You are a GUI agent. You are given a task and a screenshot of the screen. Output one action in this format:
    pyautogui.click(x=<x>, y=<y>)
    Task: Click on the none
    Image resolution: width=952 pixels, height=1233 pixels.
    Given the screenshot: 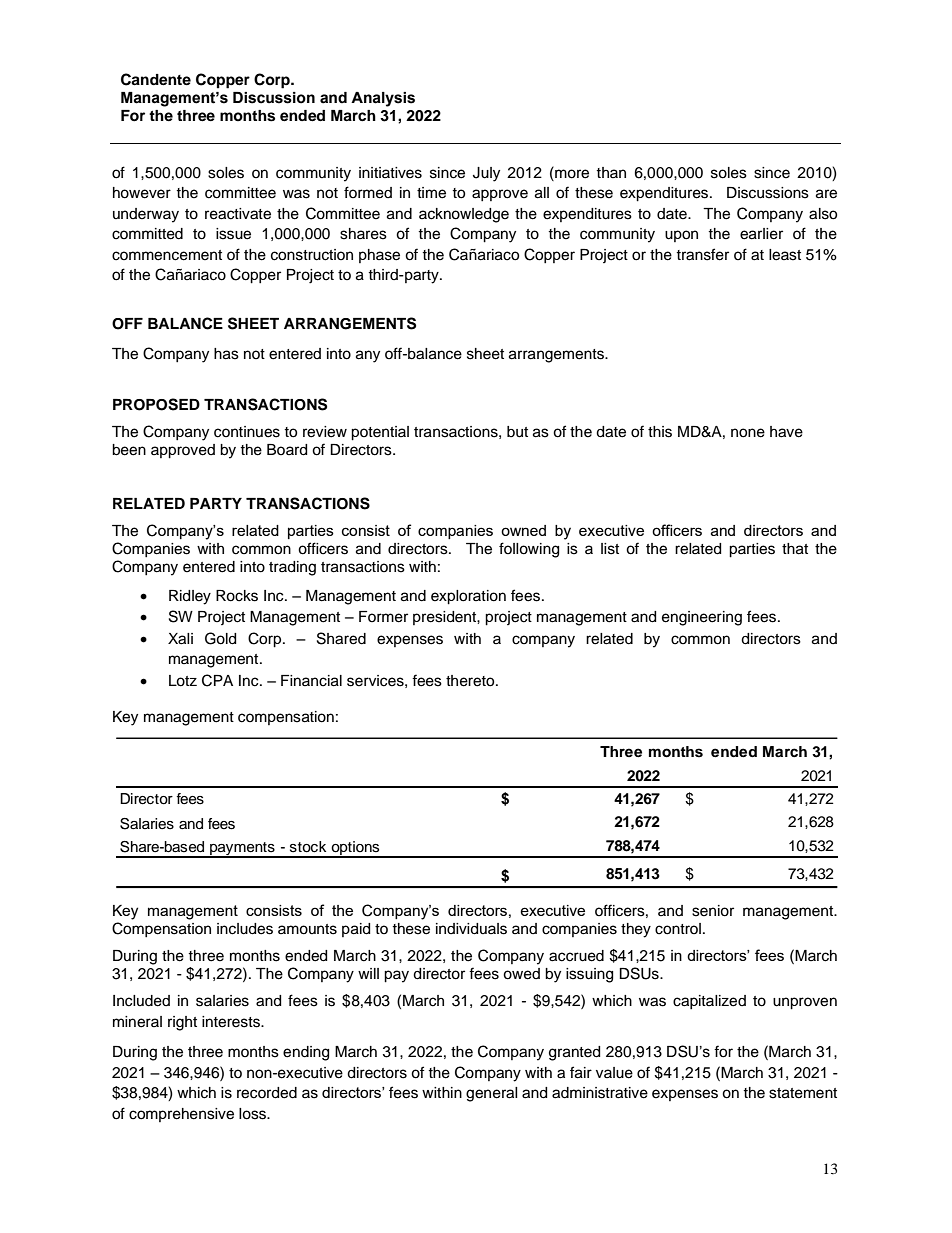 What is the action you would take?
    pyautogui.click(x=748, y=433)
